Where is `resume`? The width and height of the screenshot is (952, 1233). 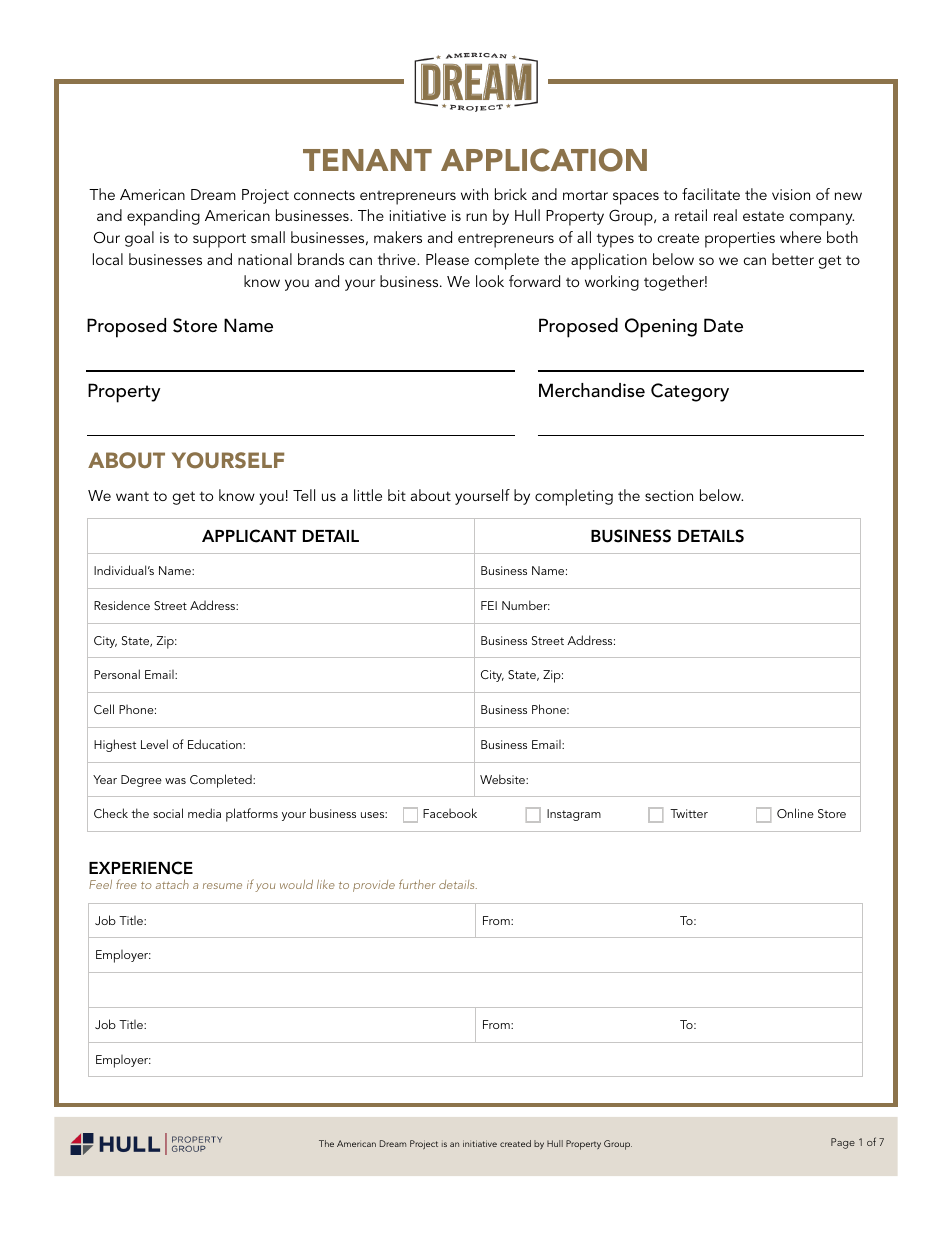 resume is located at coordinates (222, 886).
